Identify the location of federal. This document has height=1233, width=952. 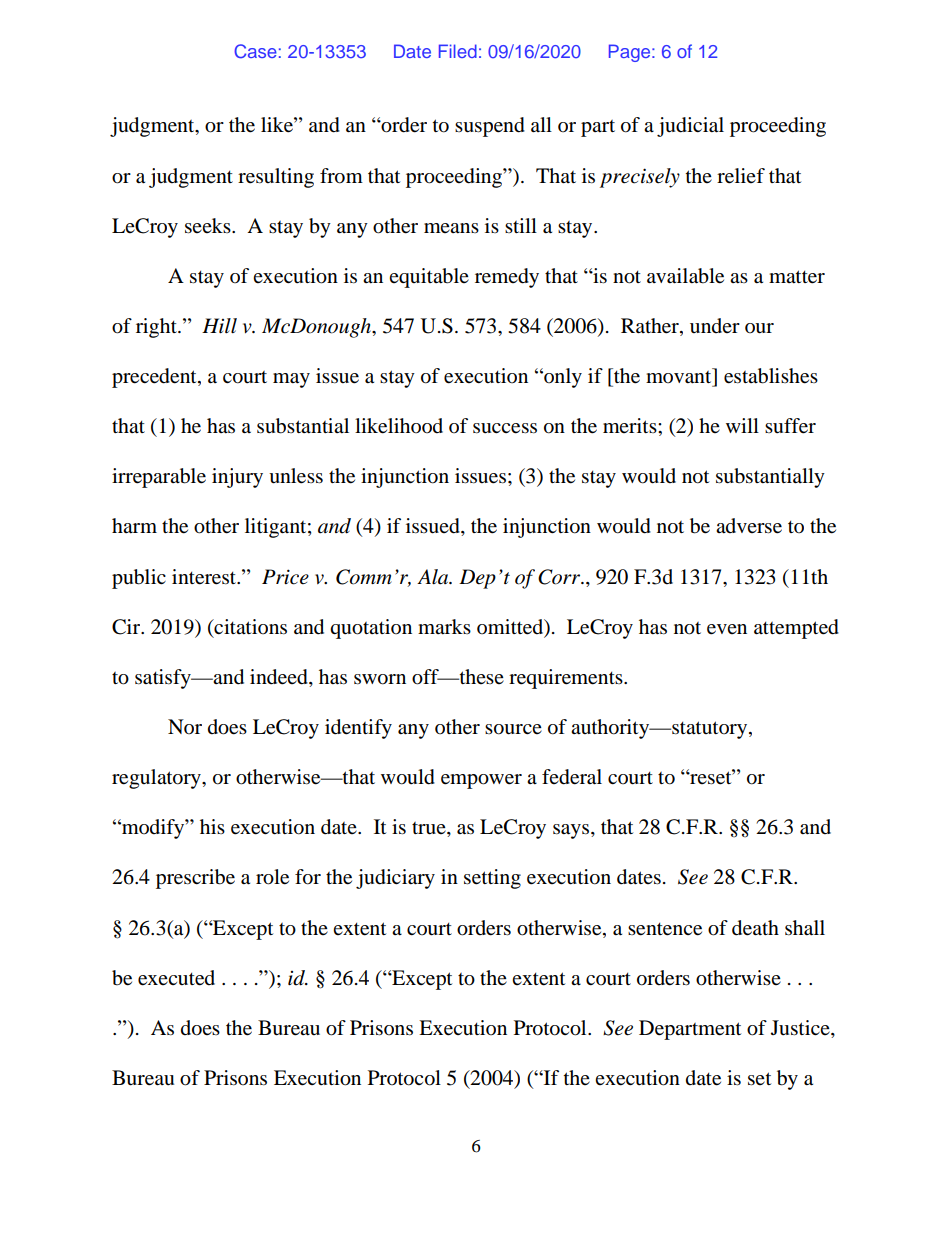
(572, 777).
